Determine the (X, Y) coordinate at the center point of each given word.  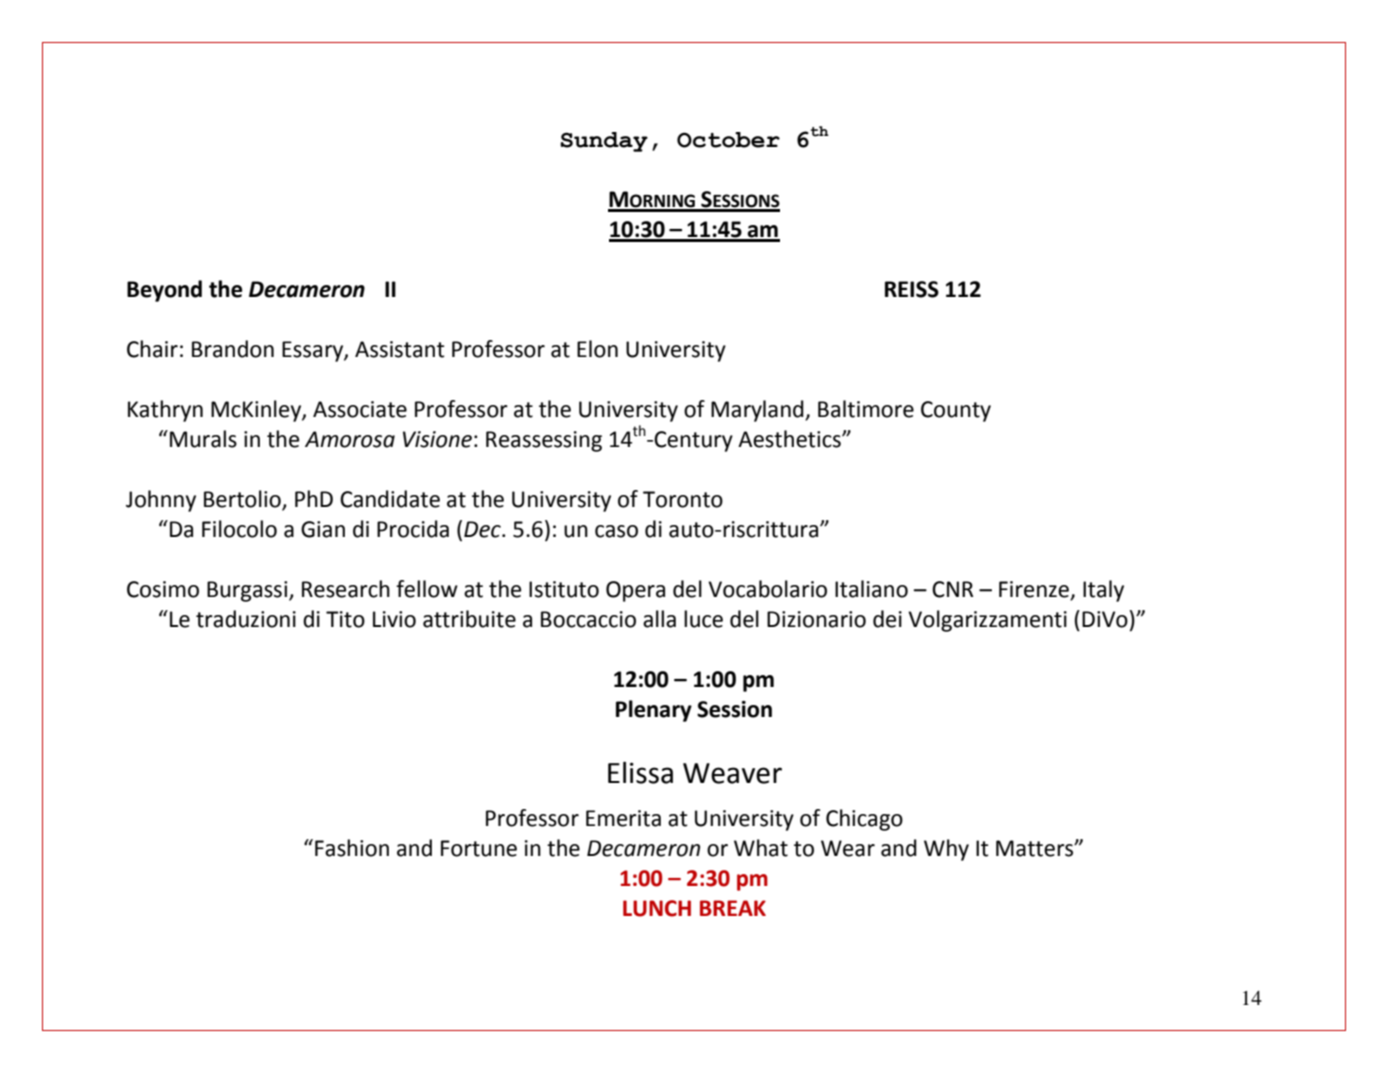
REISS (912, 289)
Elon (597, 349)
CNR (952, 589)
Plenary (654, 711)
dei (887, 619)
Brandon (233, 349)
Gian (323, 529)
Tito (345, 619)
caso (616, 531)
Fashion (352, 848)
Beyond (164, 291)
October (728, 140)
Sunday (604, 142)
